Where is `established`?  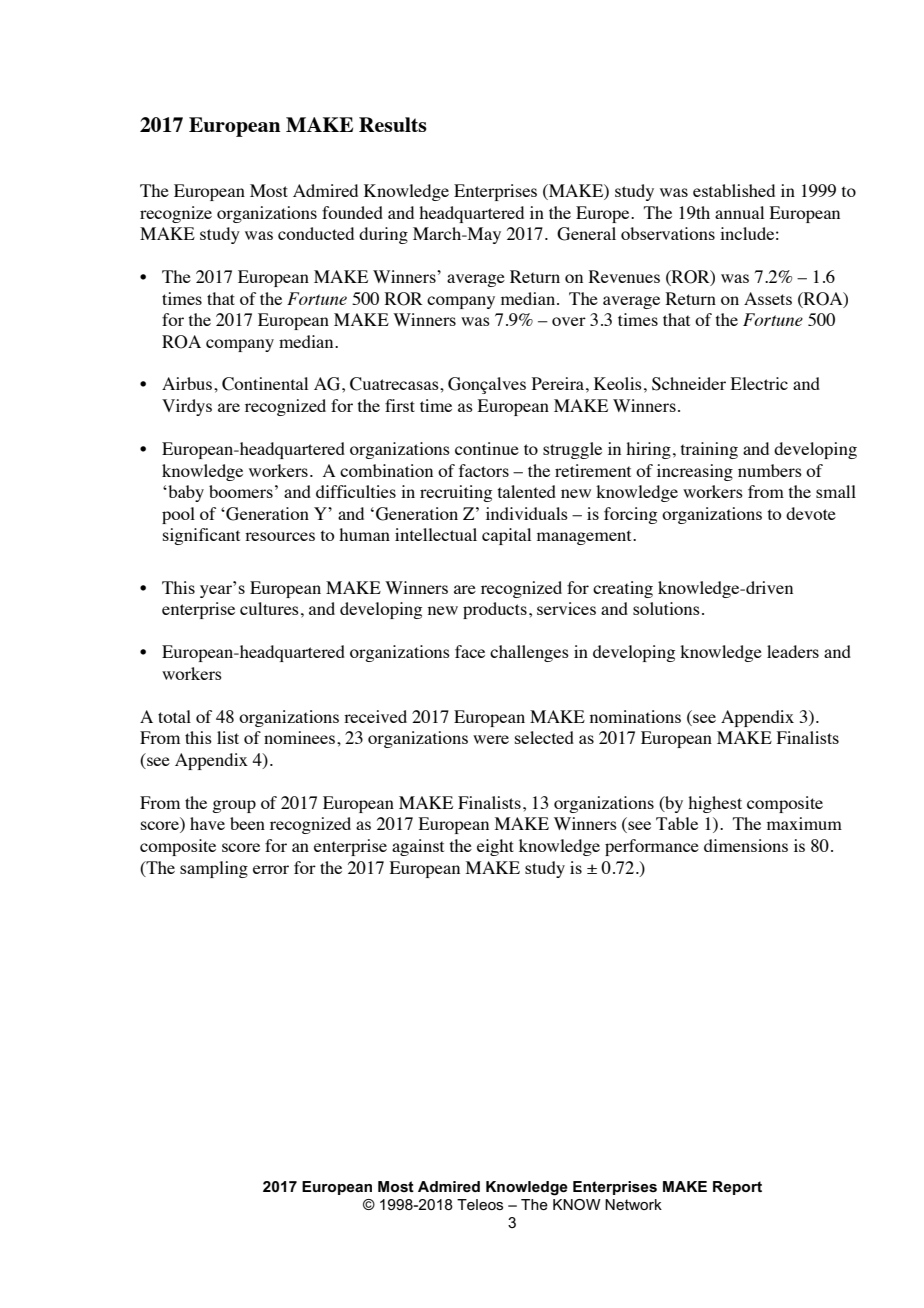 established is located at coordinates (734, 190).
